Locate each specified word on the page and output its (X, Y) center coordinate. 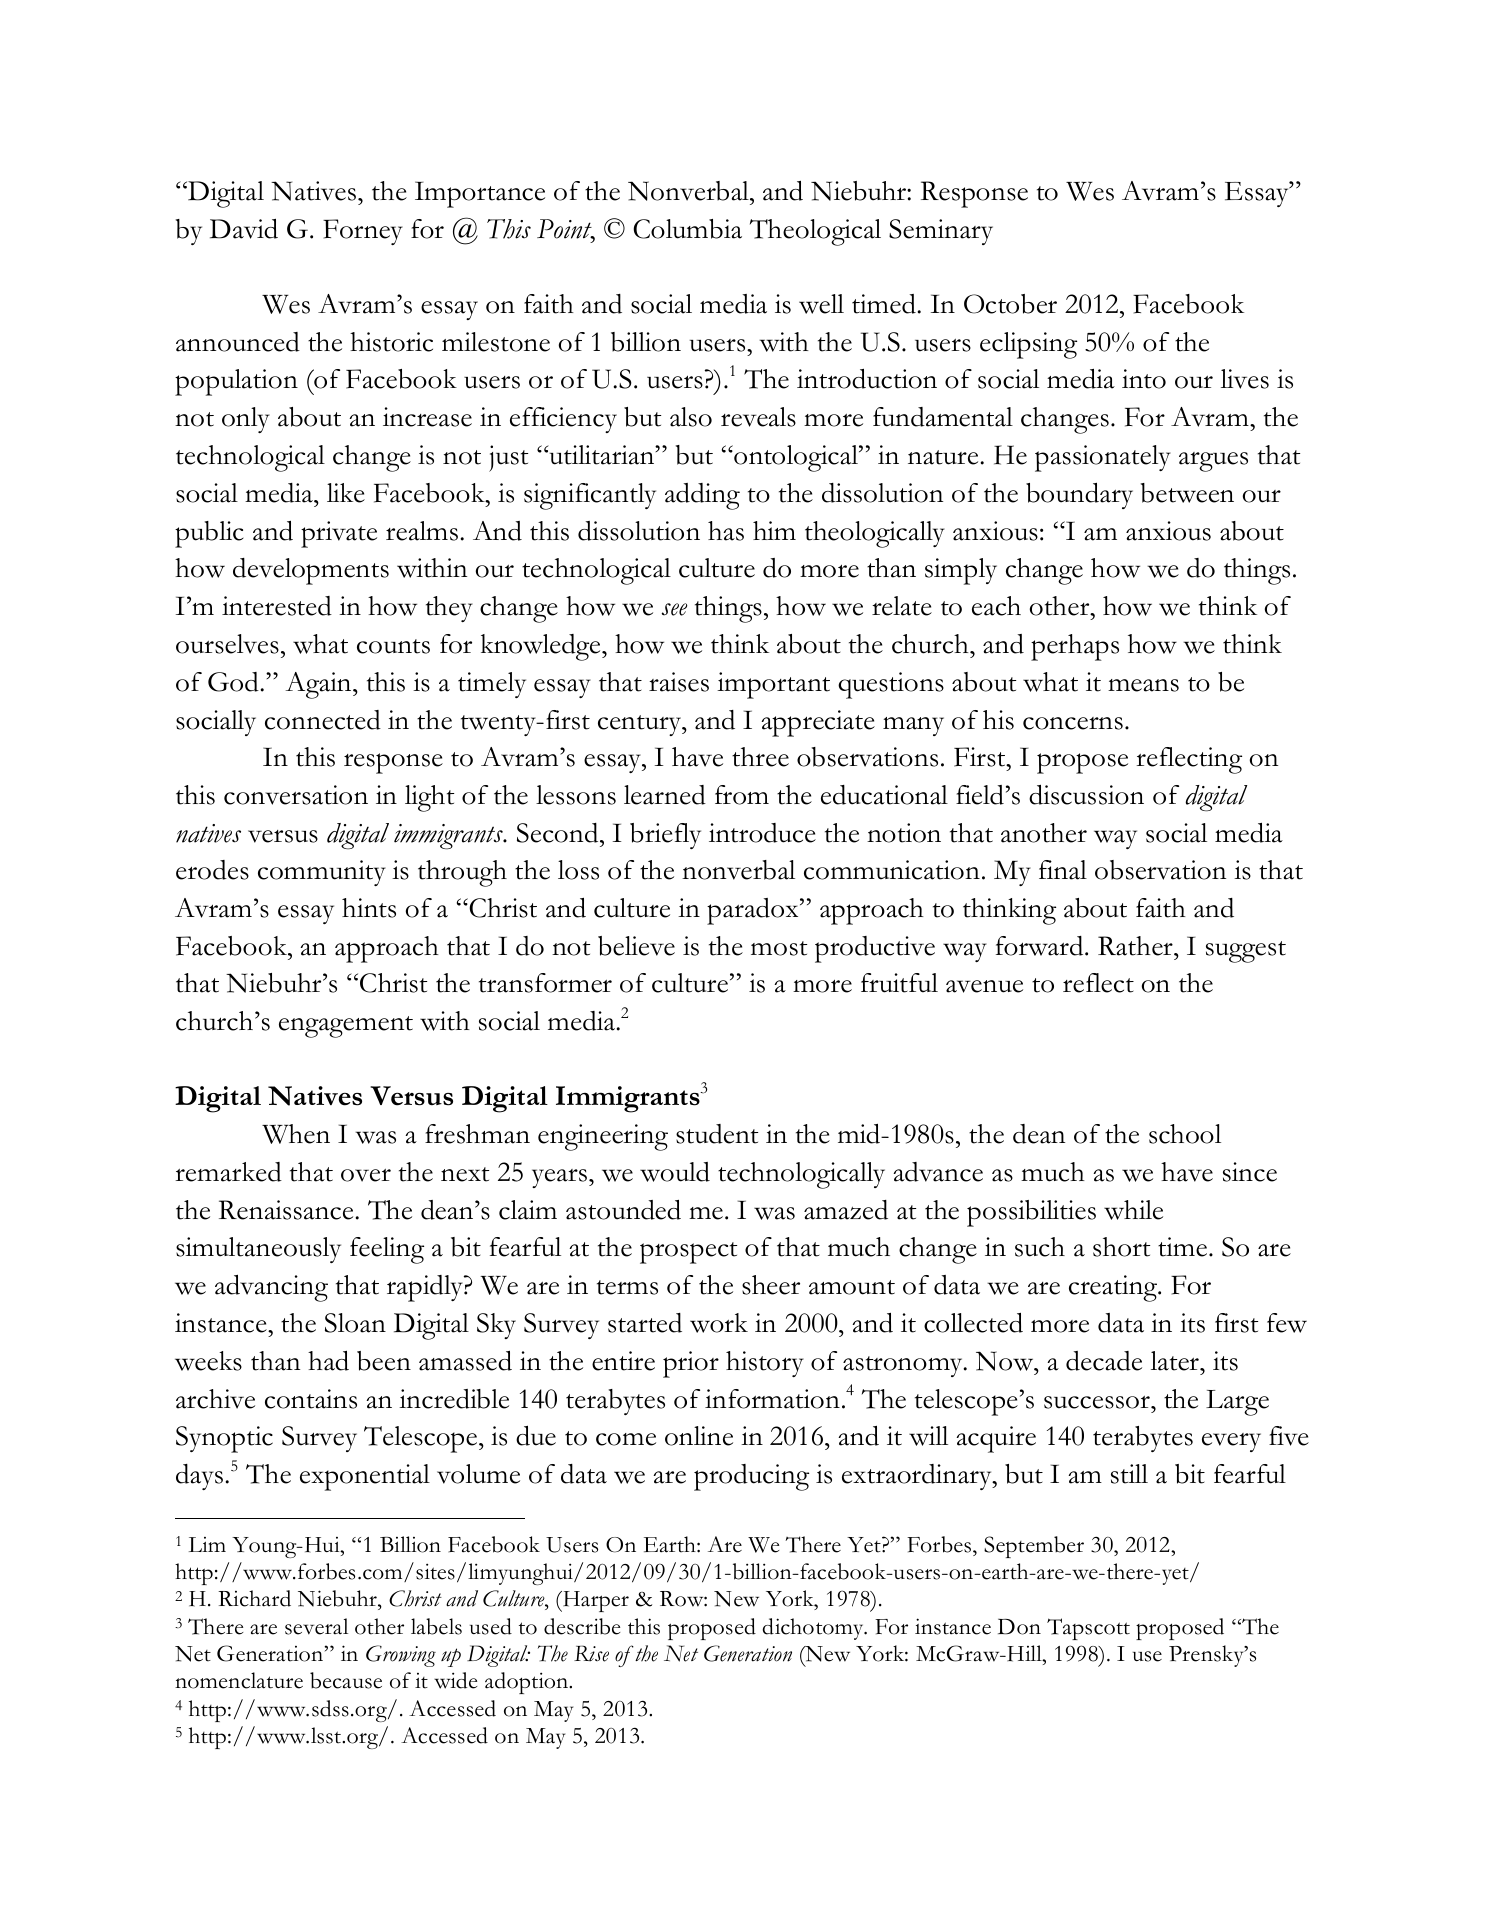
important (773, 685)
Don (1019, 1627)
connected (323, 720)
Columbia (687, 229)
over (366, 1175)
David (244, 229)
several (316, 1626)
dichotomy (814, 1629)
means (1143, 685)
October (1010, 304)
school (1185, 1134)
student (717, 1134)
